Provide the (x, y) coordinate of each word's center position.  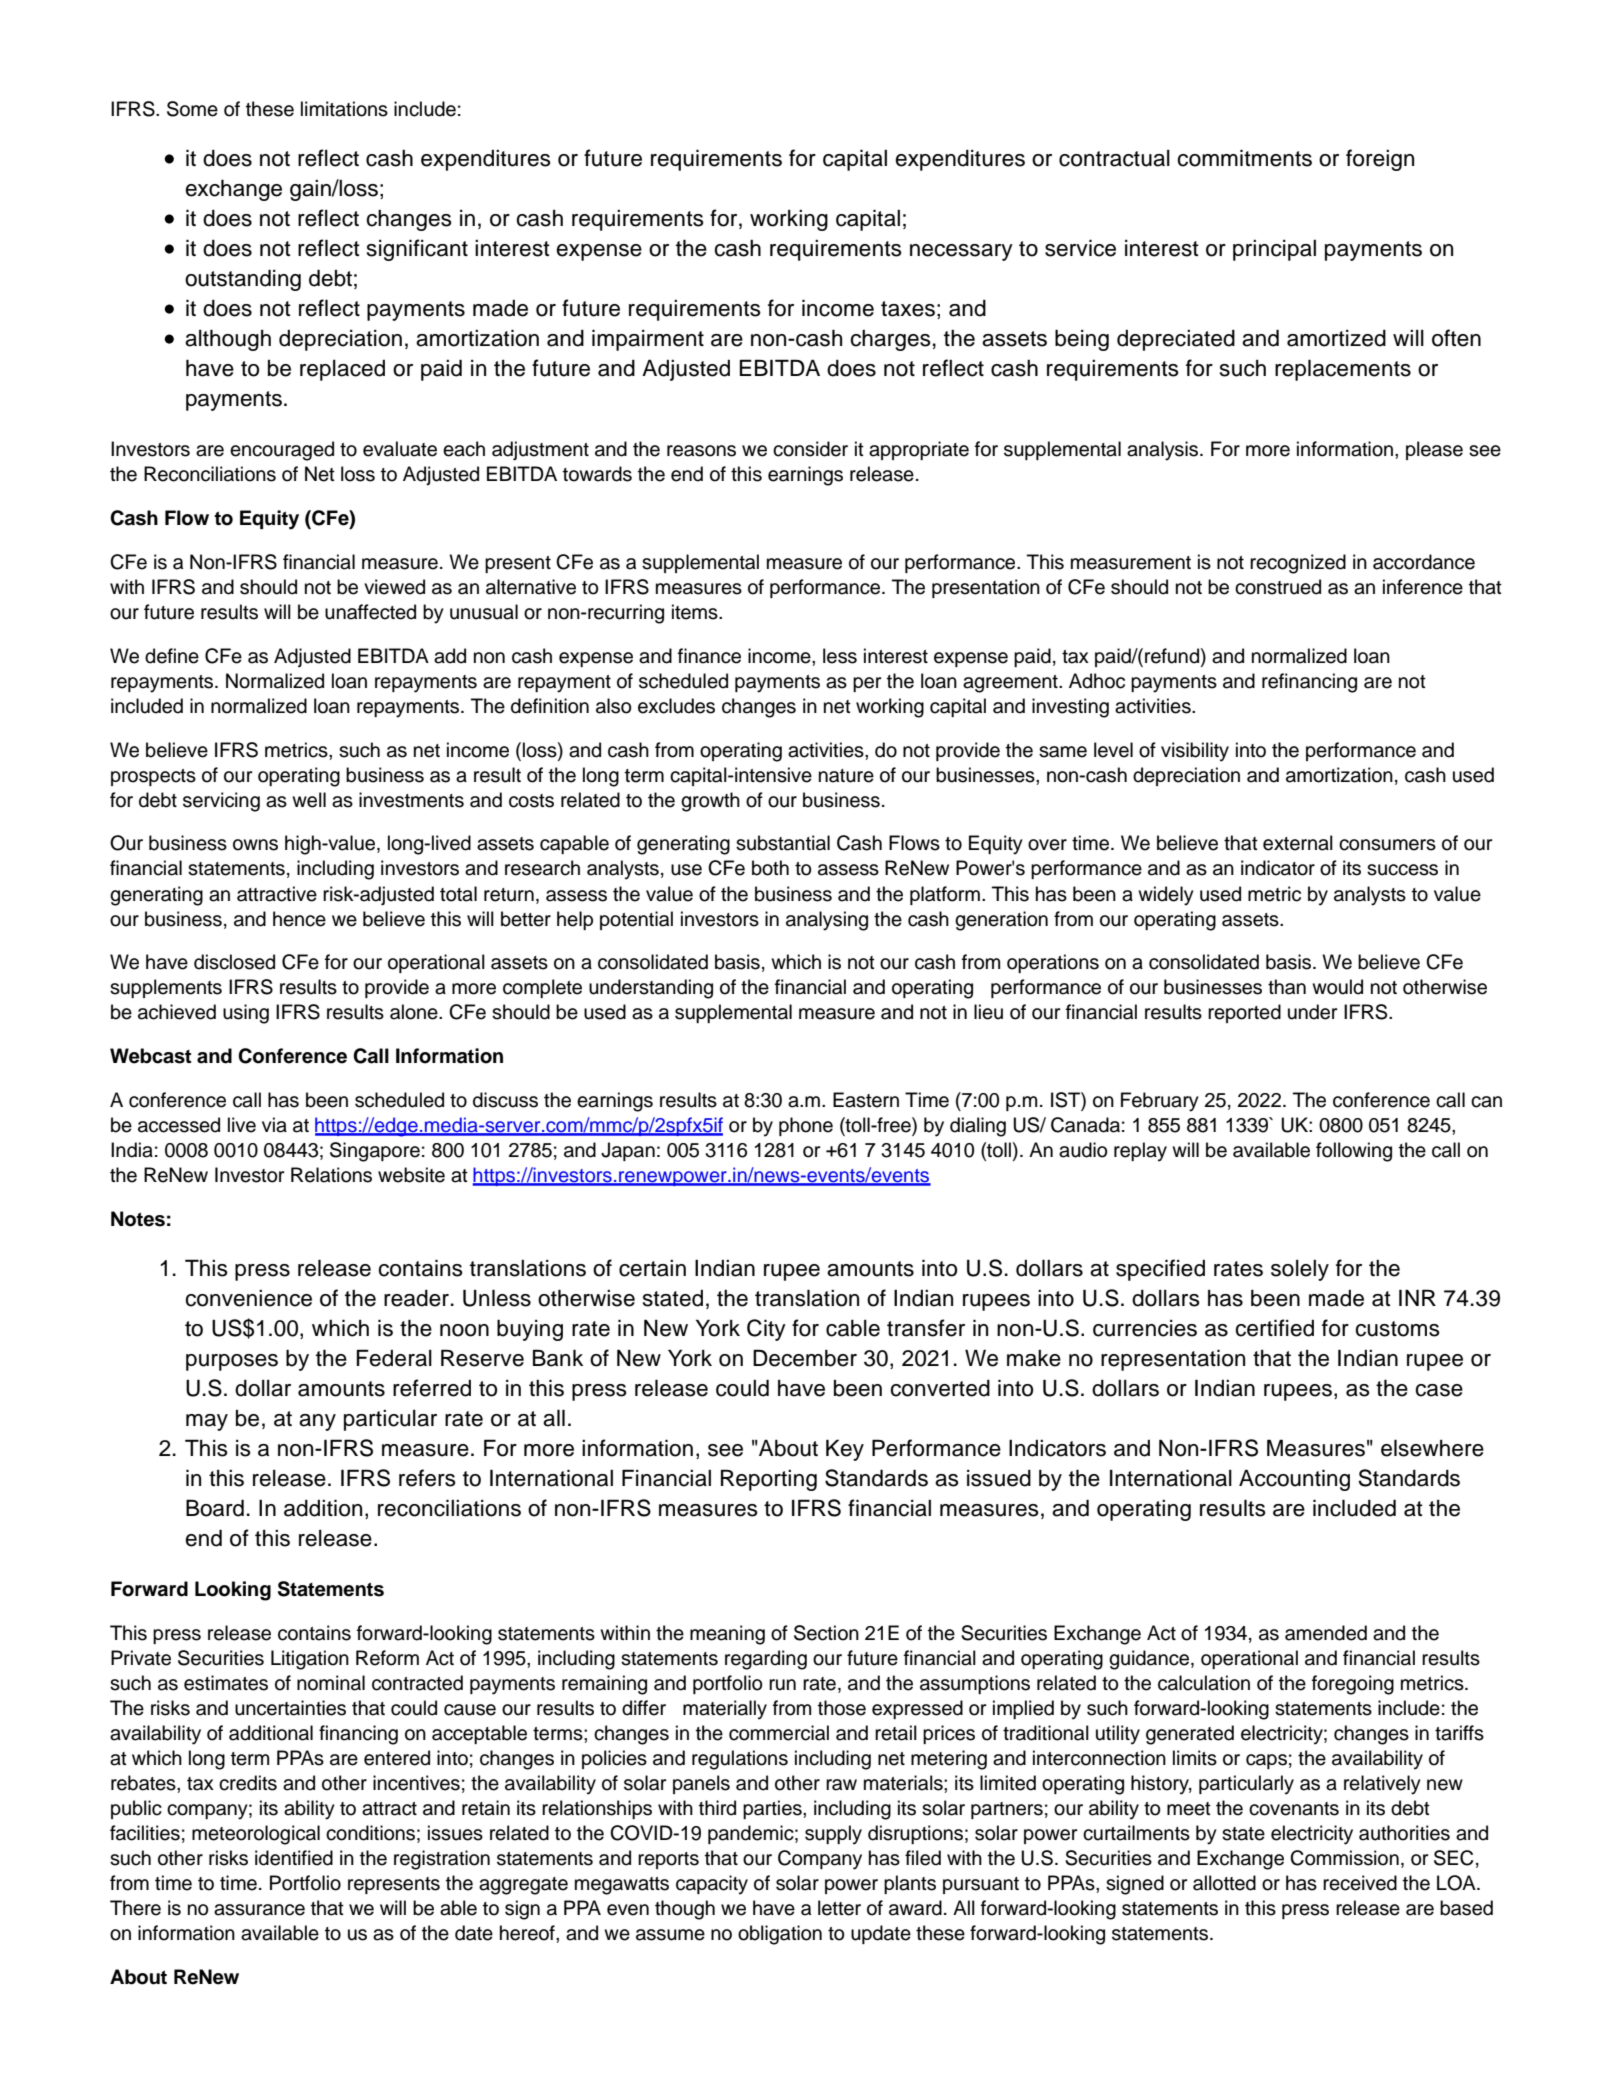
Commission (1344, 1858)
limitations (344, 109)
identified (294, 1858)
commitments (1244, 158)
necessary (961, 252)
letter (839, 1908)
